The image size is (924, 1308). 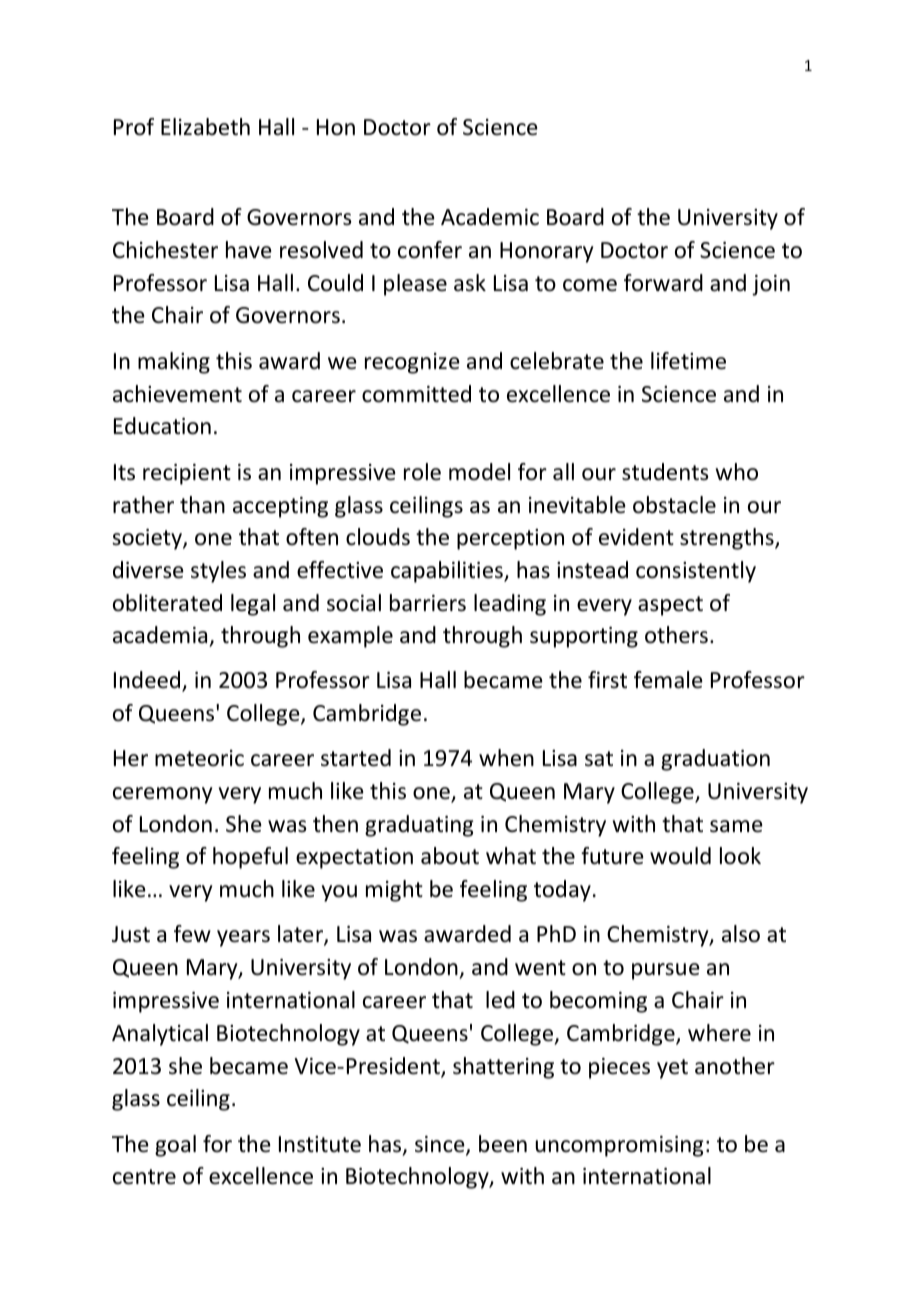 I want to click on committed, so click(x=416, y=394).
